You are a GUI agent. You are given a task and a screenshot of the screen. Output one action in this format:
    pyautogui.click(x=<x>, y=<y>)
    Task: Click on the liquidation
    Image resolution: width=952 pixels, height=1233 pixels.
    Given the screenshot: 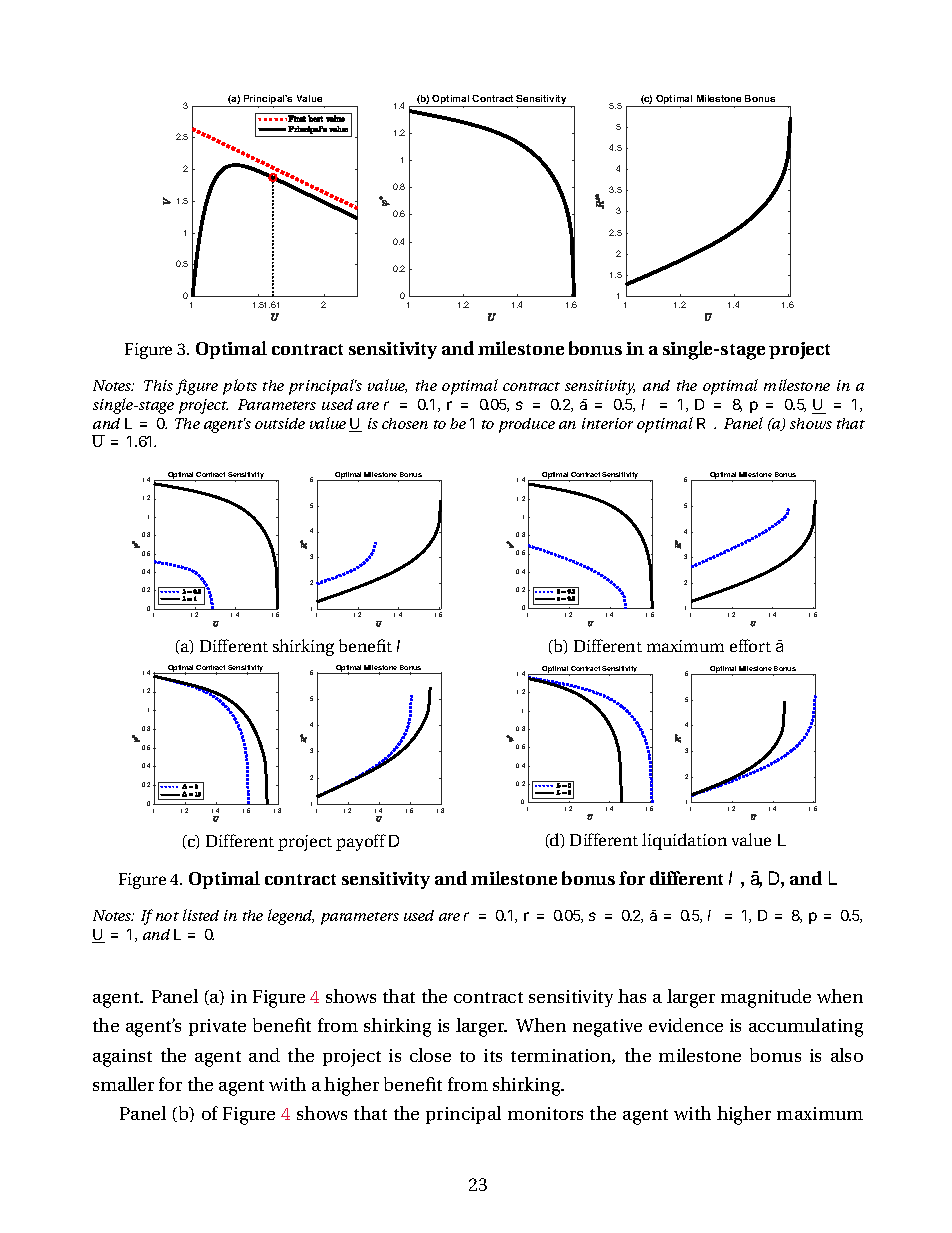 What is the action you would take?
    pyautogui.click(x=684, y=841)
